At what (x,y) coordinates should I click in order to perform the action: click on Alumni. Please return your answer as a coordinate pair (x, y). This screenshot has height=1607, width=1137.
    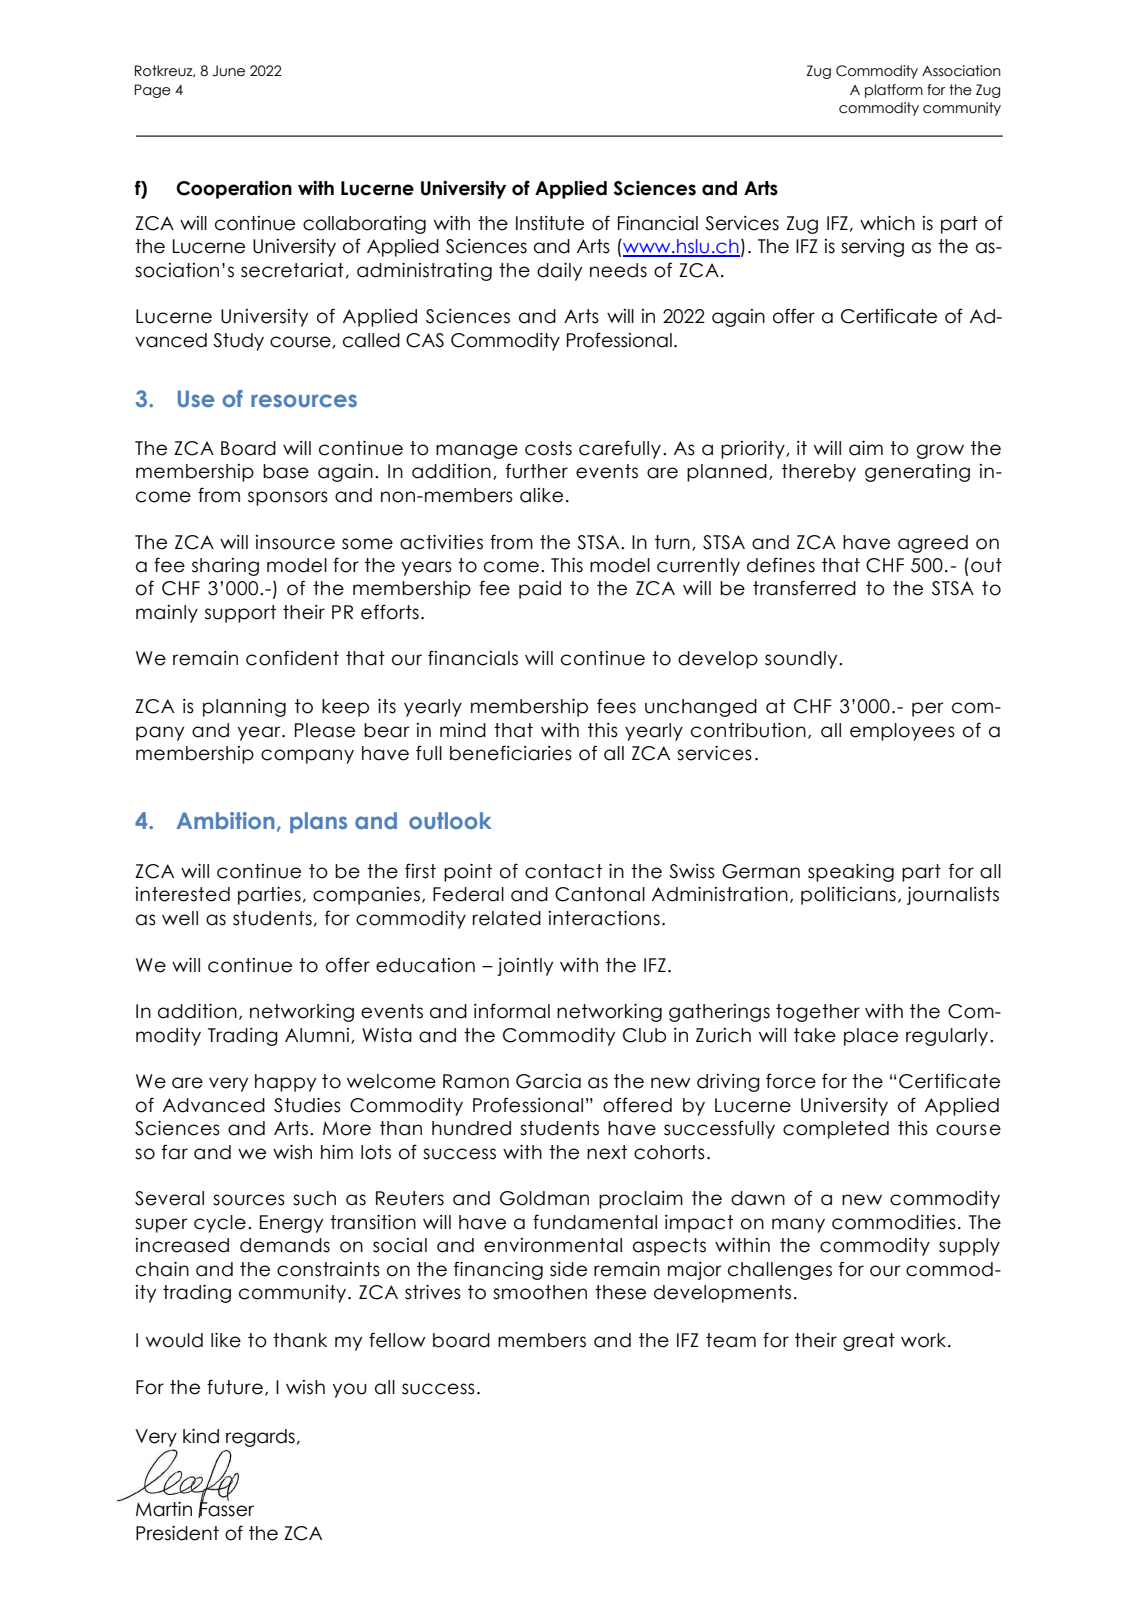
    Looking at the image, I should click on (318, 1036).
